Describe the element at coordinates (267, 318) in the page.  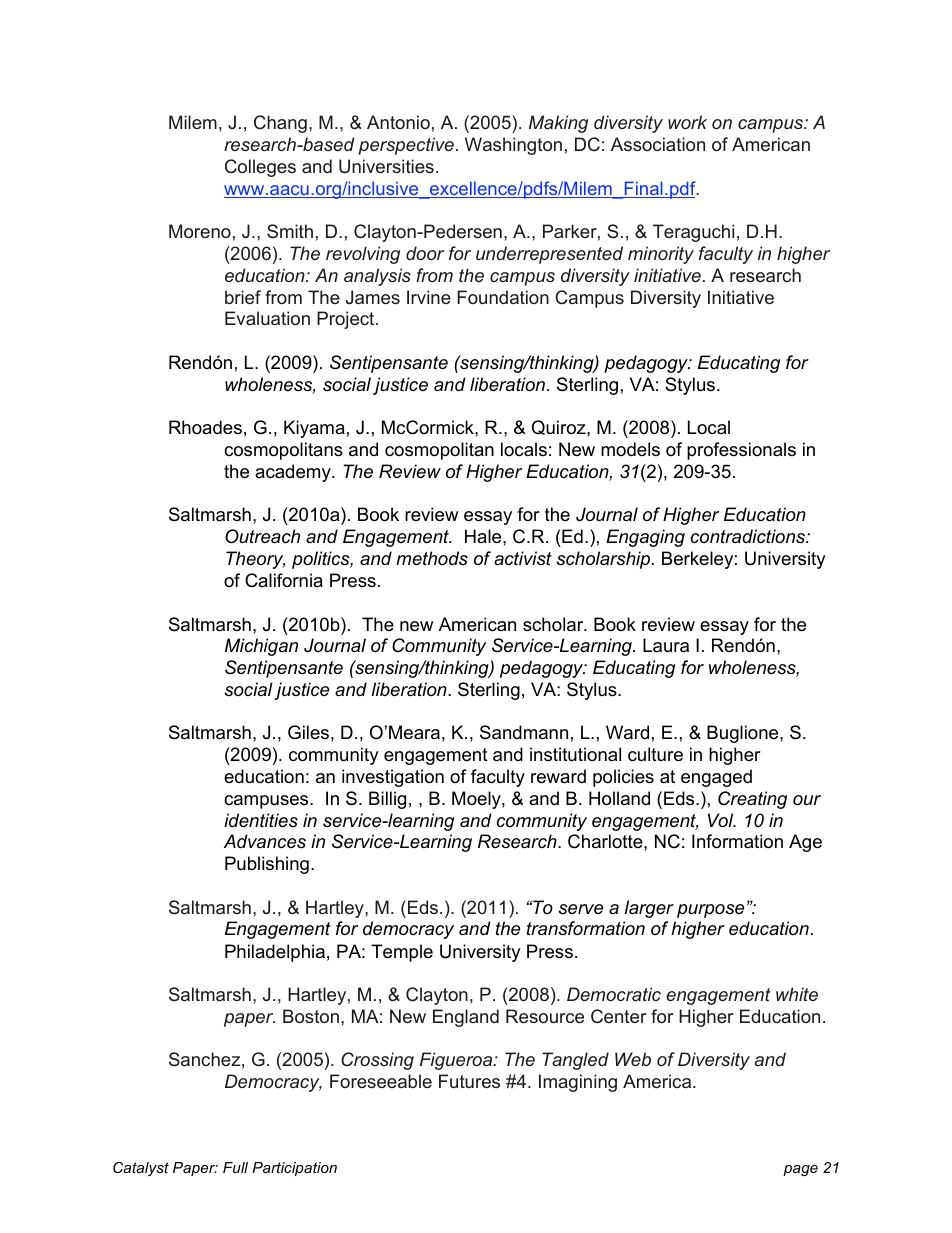
I see `Evaluation` at that location.
